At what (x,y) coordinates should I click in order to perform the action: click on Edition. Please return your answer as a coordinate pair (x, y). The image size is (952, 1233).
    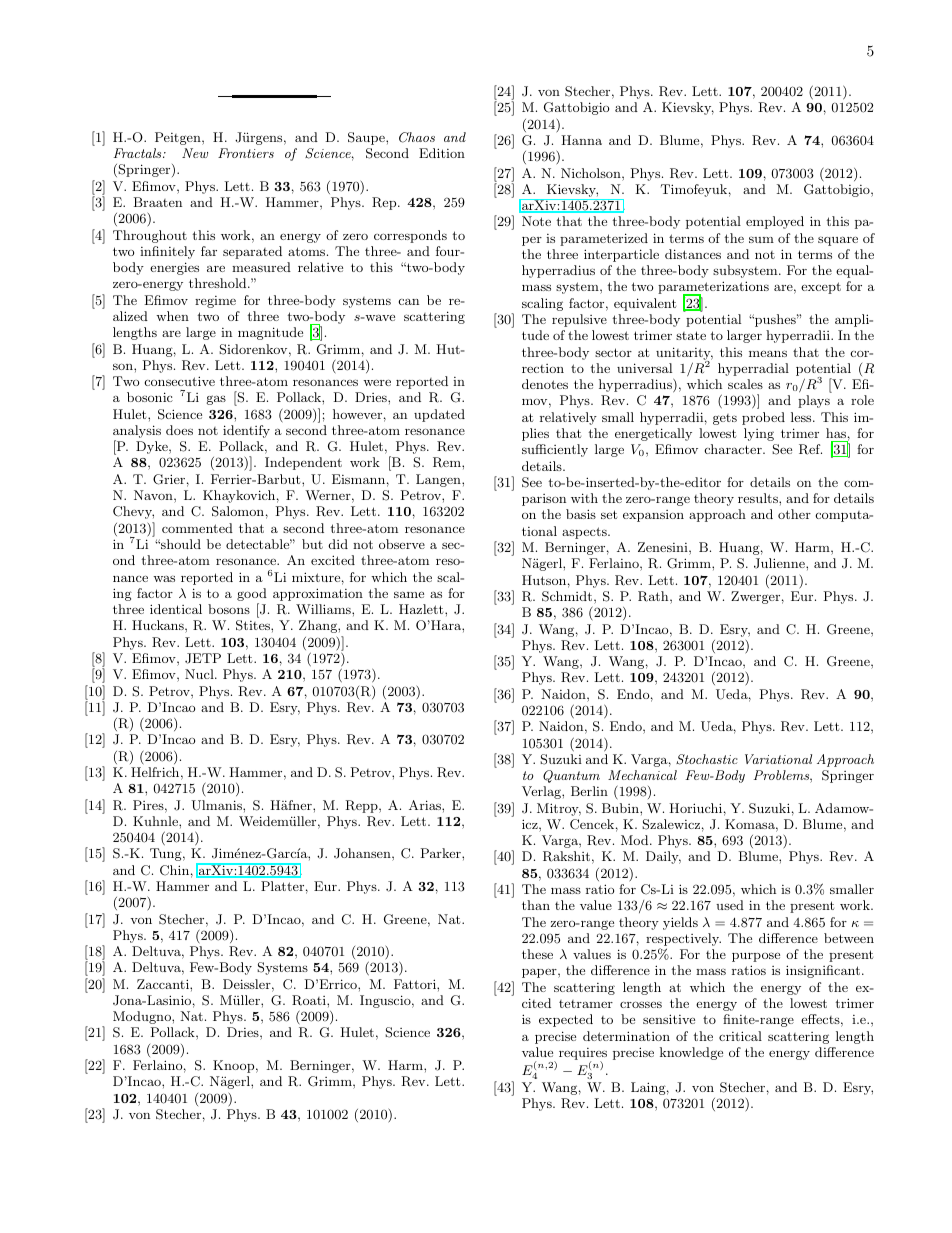
    Looking at the image, I should click on (442, 153).
